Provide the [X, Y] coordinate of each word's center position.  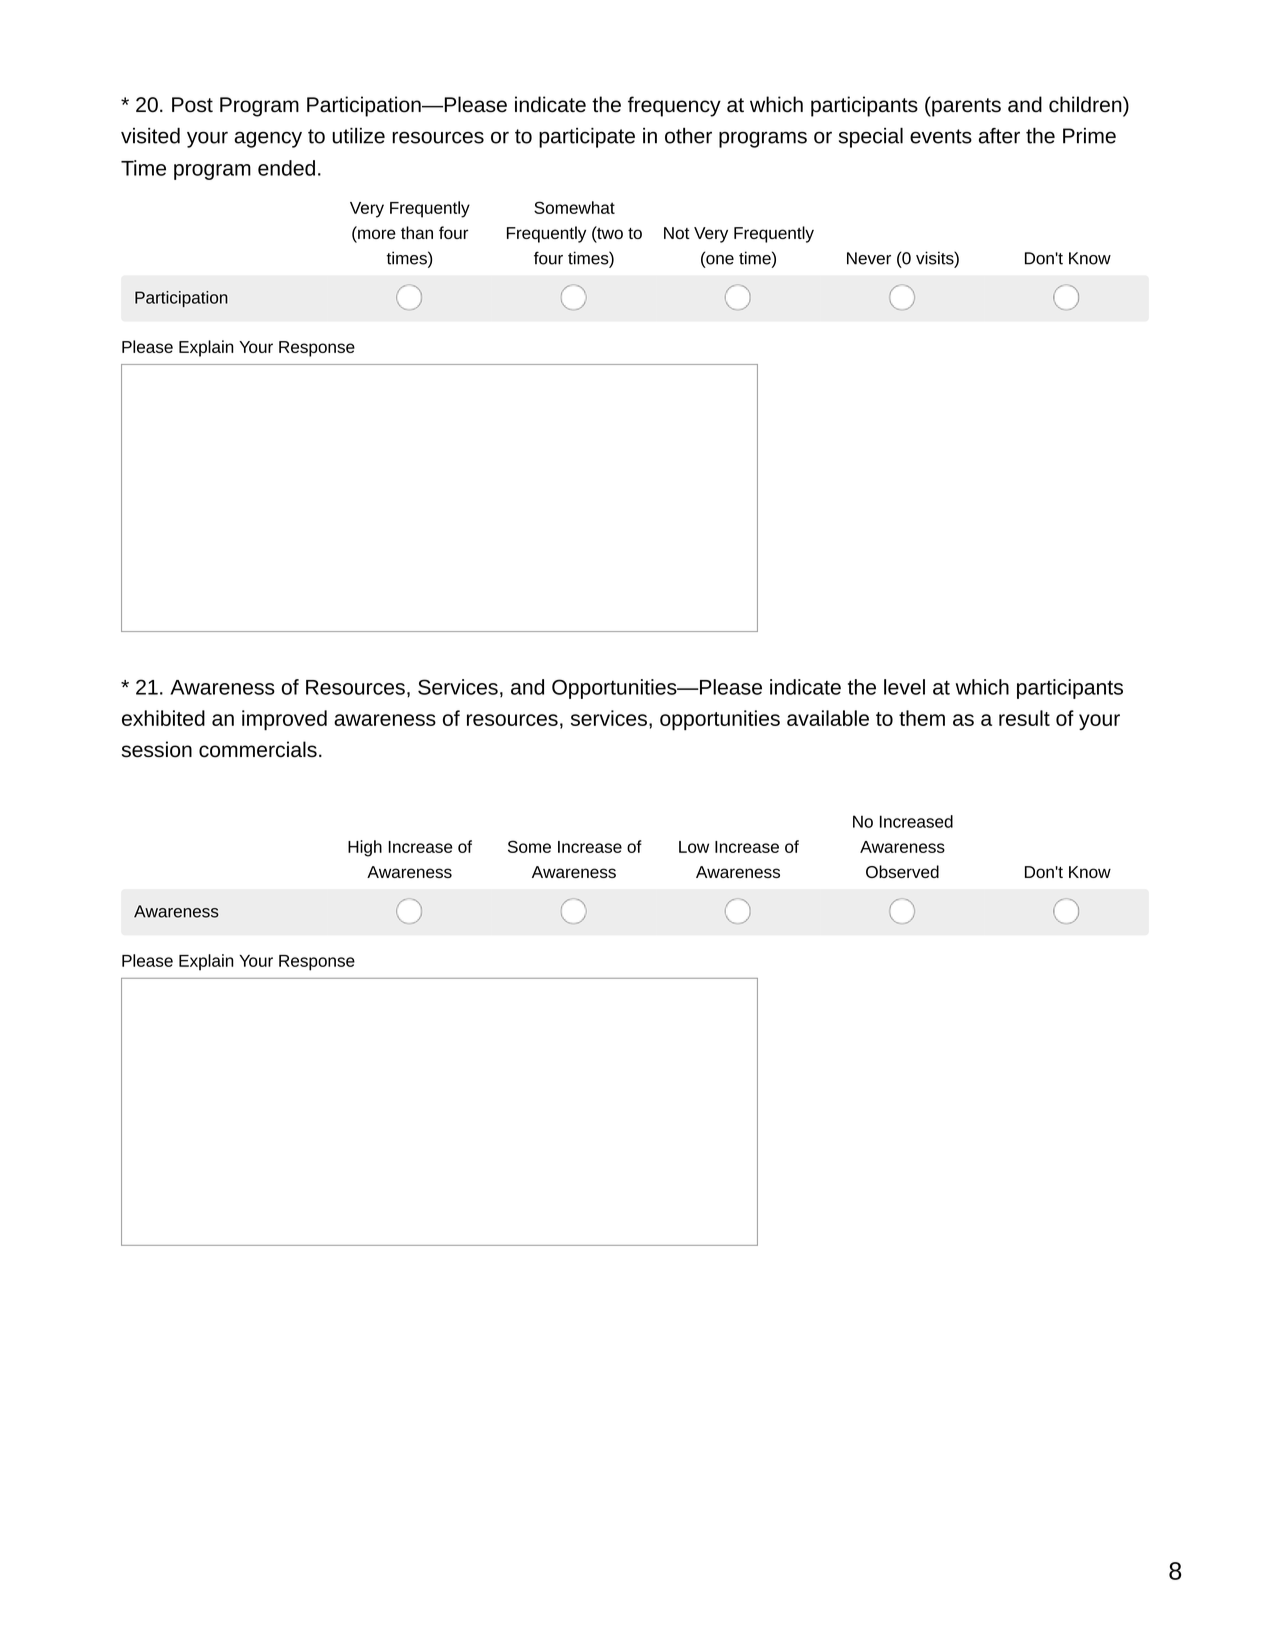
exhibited [163, 718]
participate [587, 138]
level [904, 687]
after [999, 136]
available [828, 718]
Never [869, 258]
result [1024, 718]
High [365, 848]
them [922, 718]
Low [694, 847]
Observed [902, 871]
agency [268, 139]
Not [677, 233]
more [376, 234]
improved [284, 720]
